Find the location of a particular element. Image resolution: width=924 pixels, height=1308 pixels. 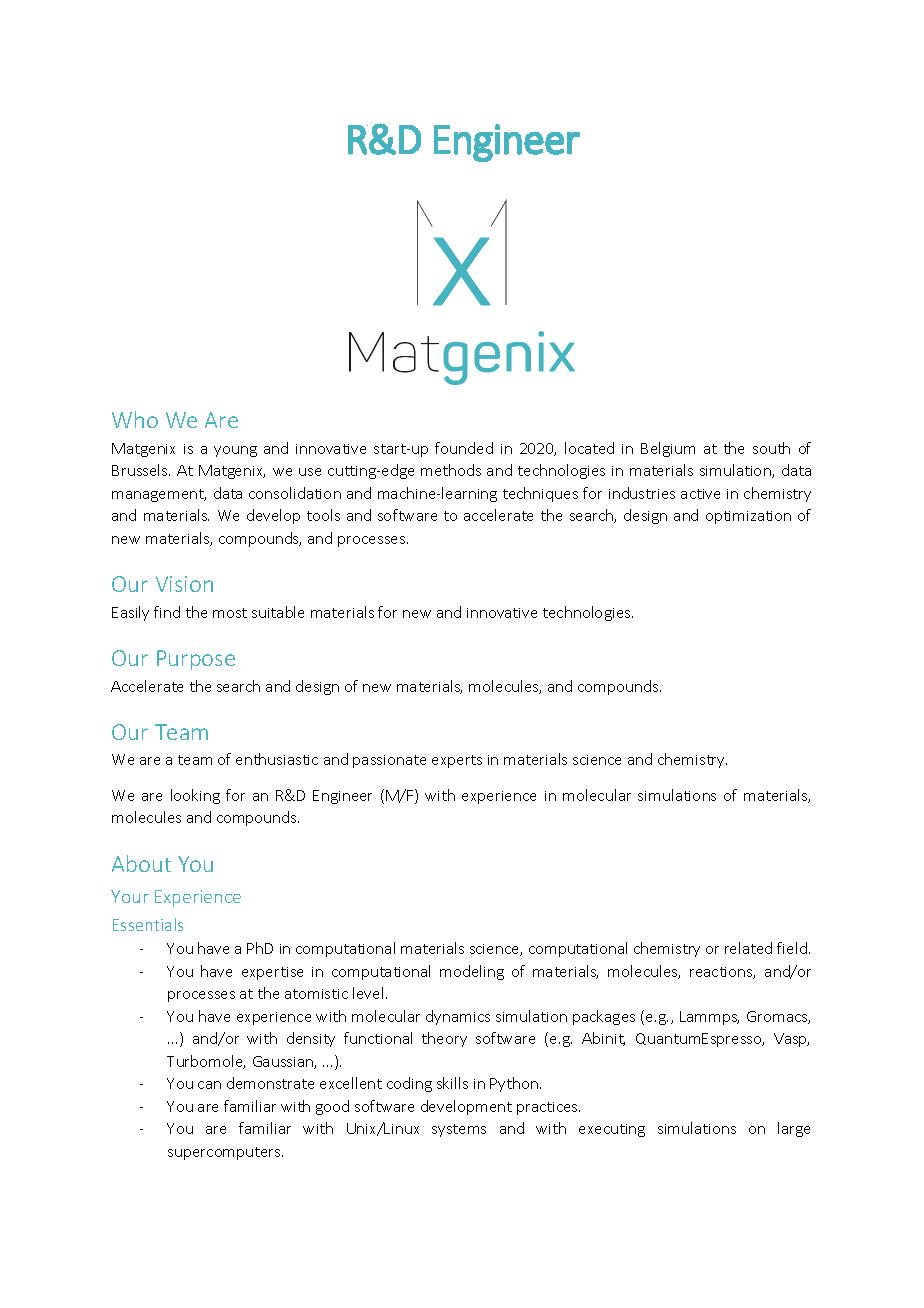

systems is located at coordinates (459, 1130).
